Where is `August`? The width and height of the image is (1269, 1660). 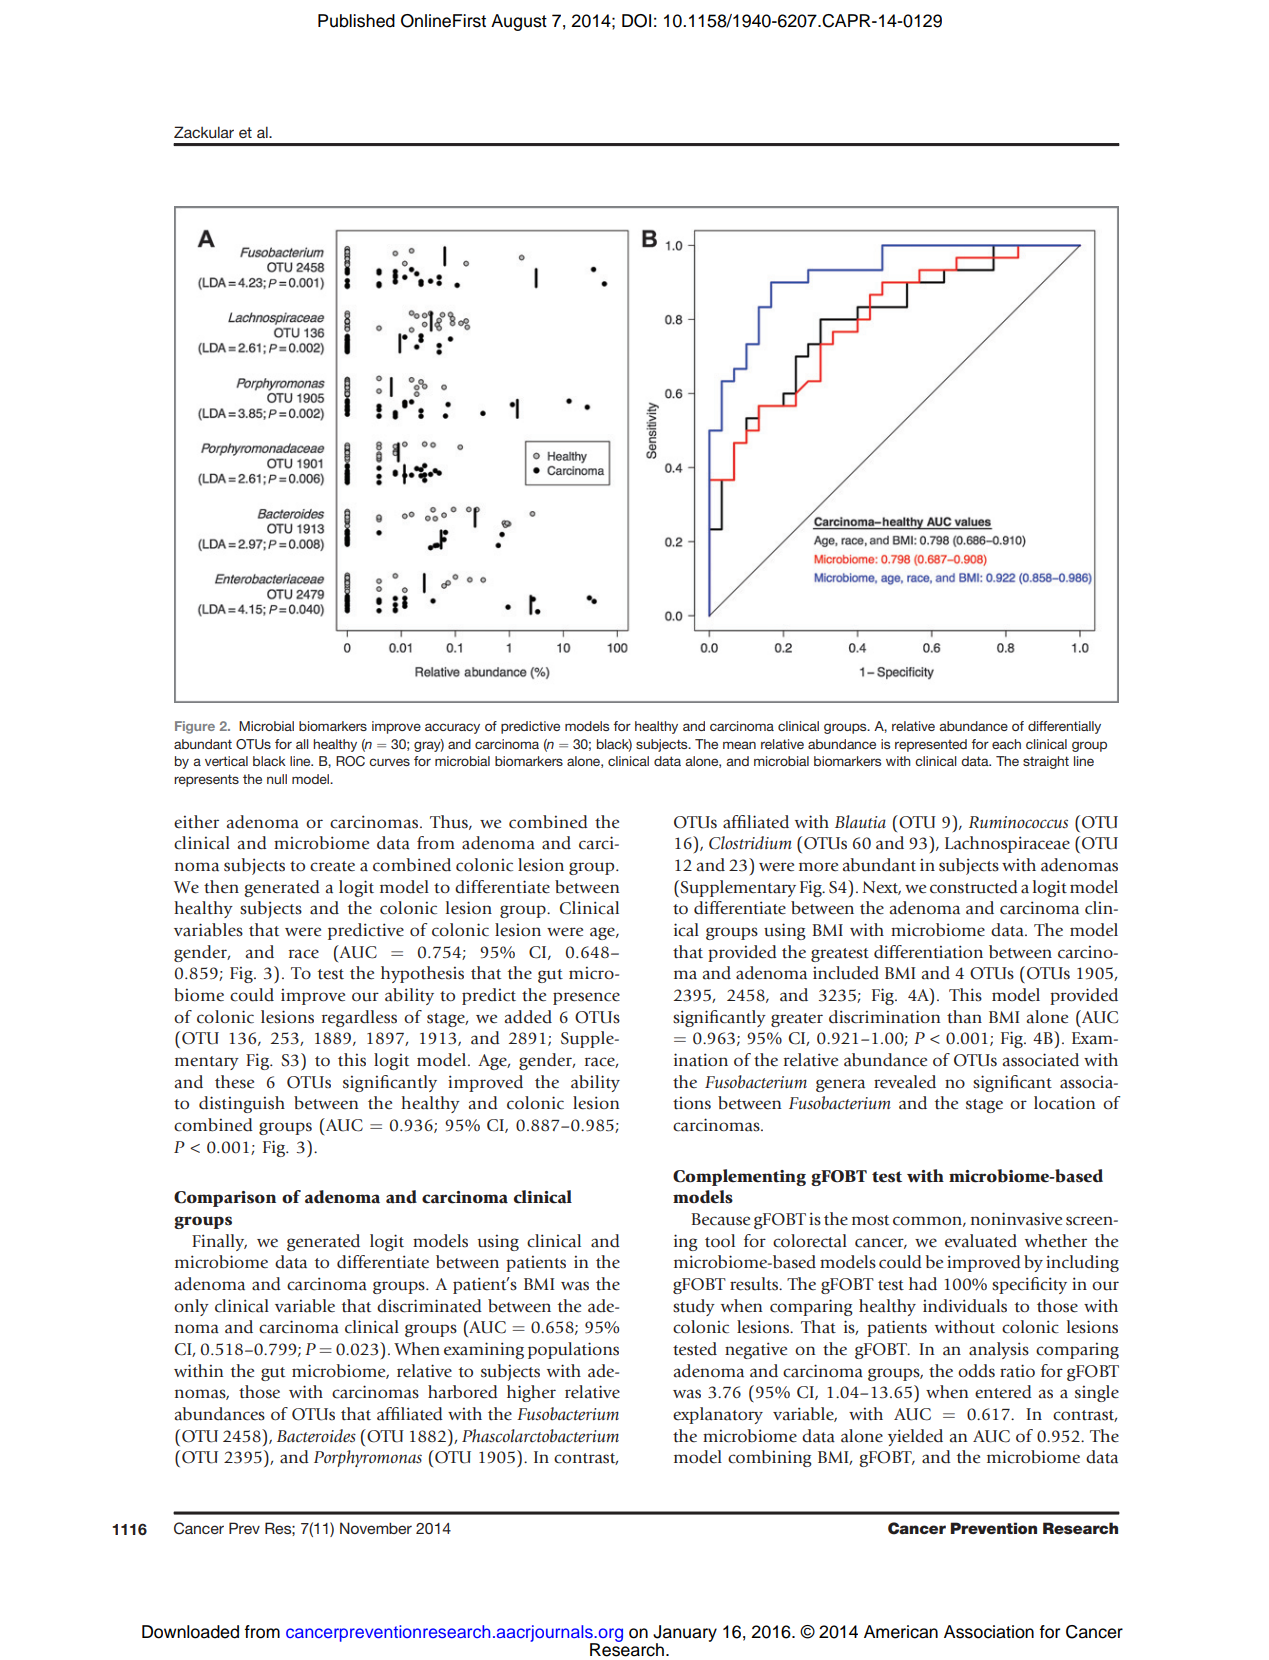
August is located at coordinates (519, 22).
